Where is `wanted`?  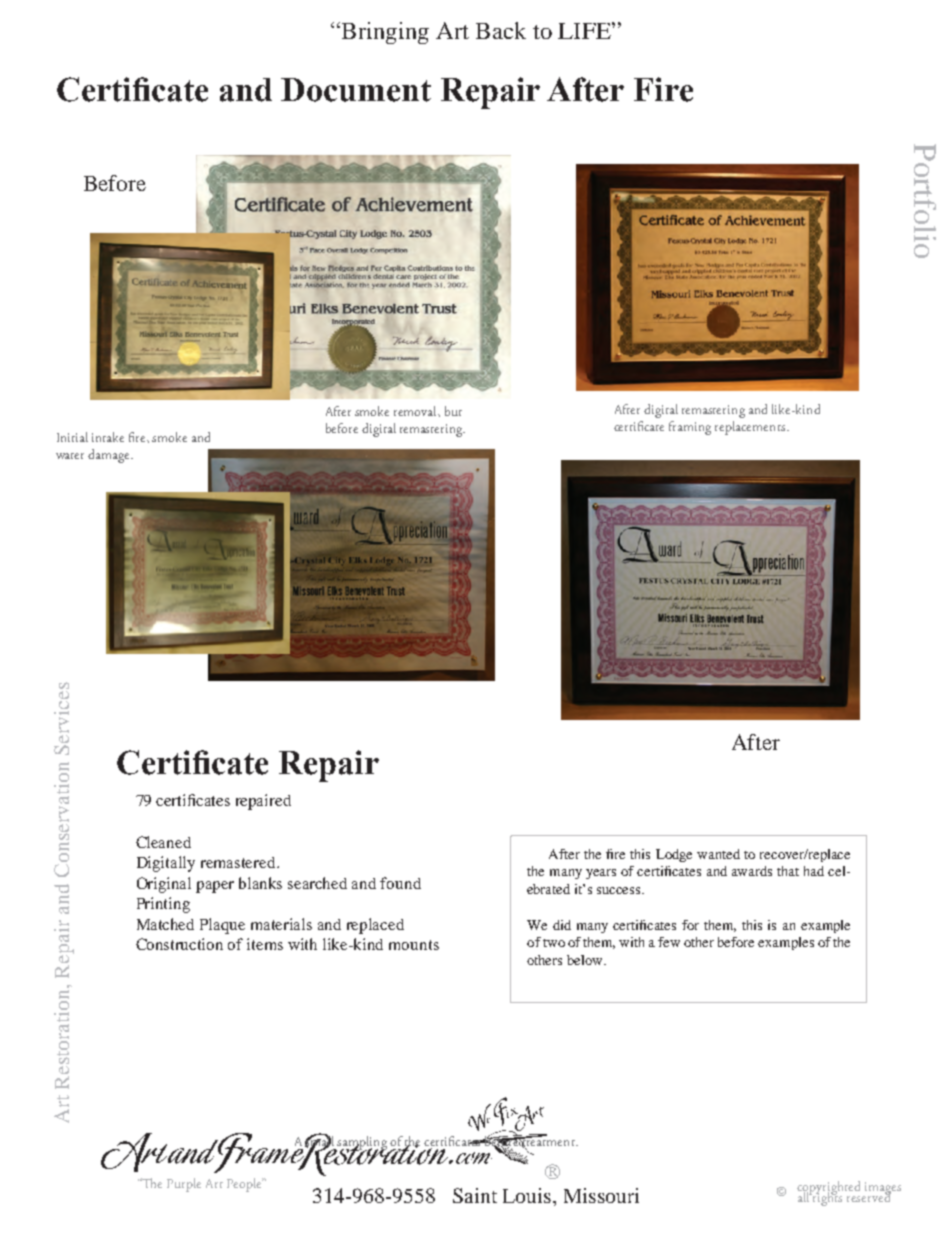
wanted is located at coordinates (718, 854).
